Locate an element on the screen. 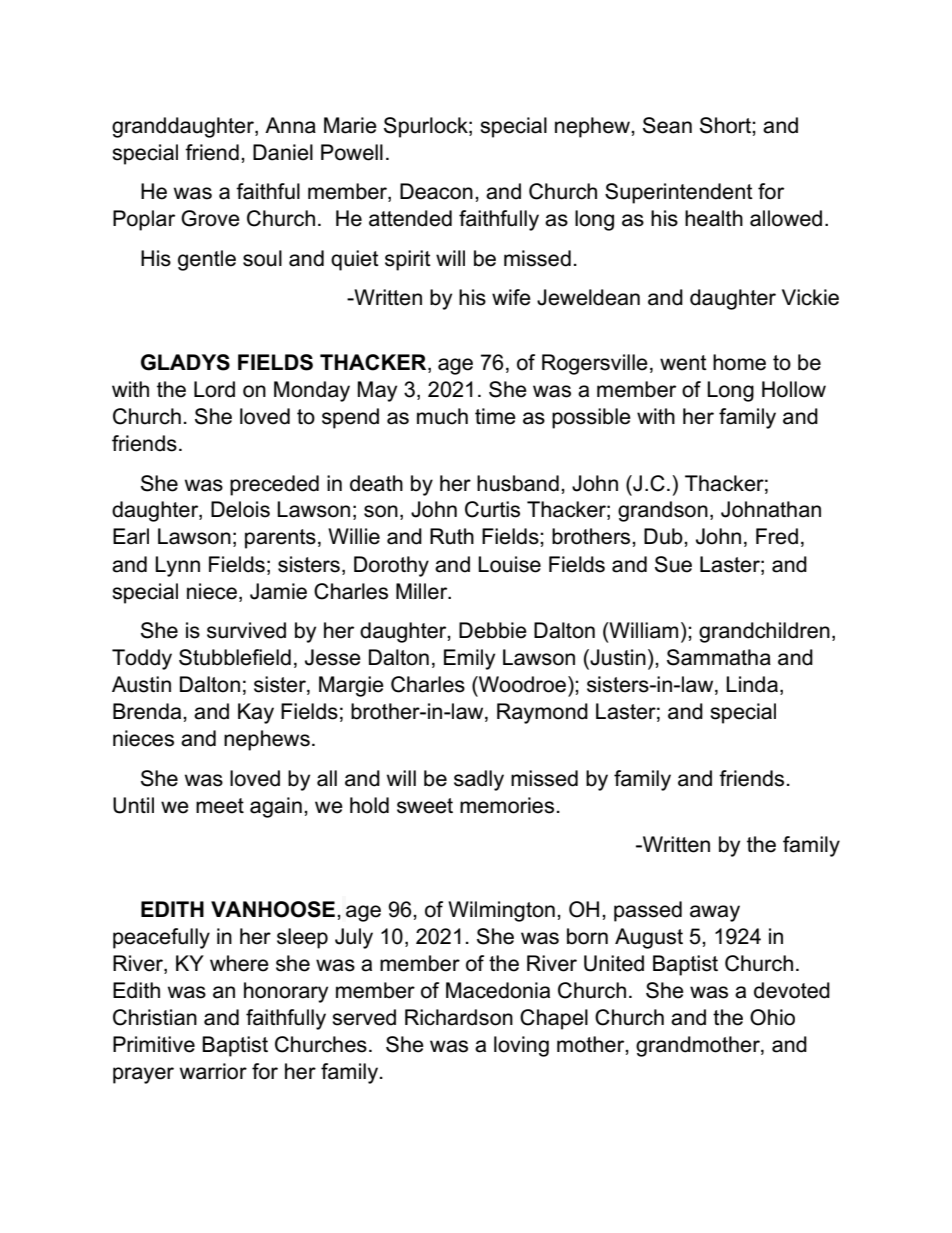 This screenshot has height=1233, width=952. time is located at coordinates (495, 416).
